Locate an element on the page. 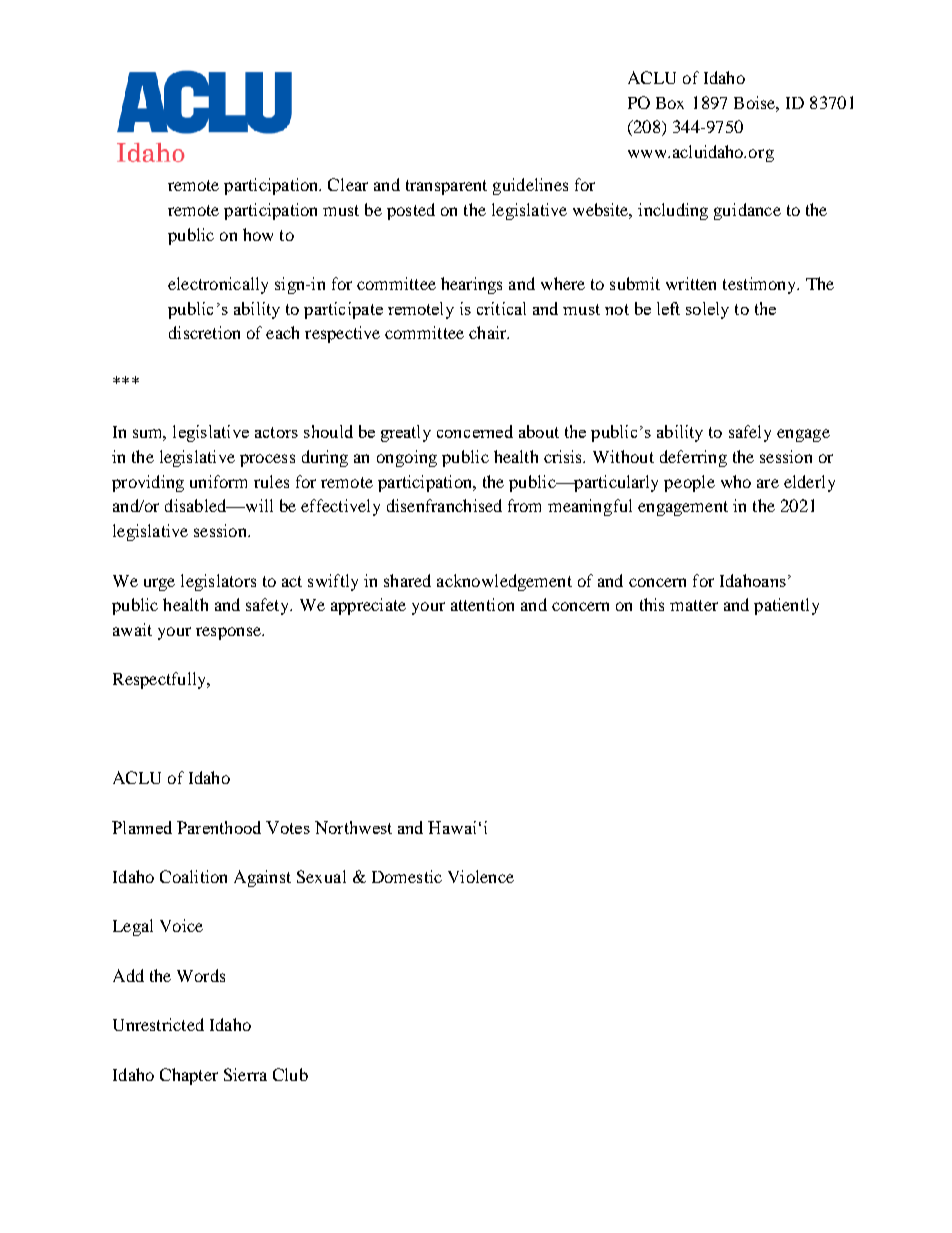 Image resolution: width=952 pixels, height=1233 pixels. how is located at coordinates (258, 234).
